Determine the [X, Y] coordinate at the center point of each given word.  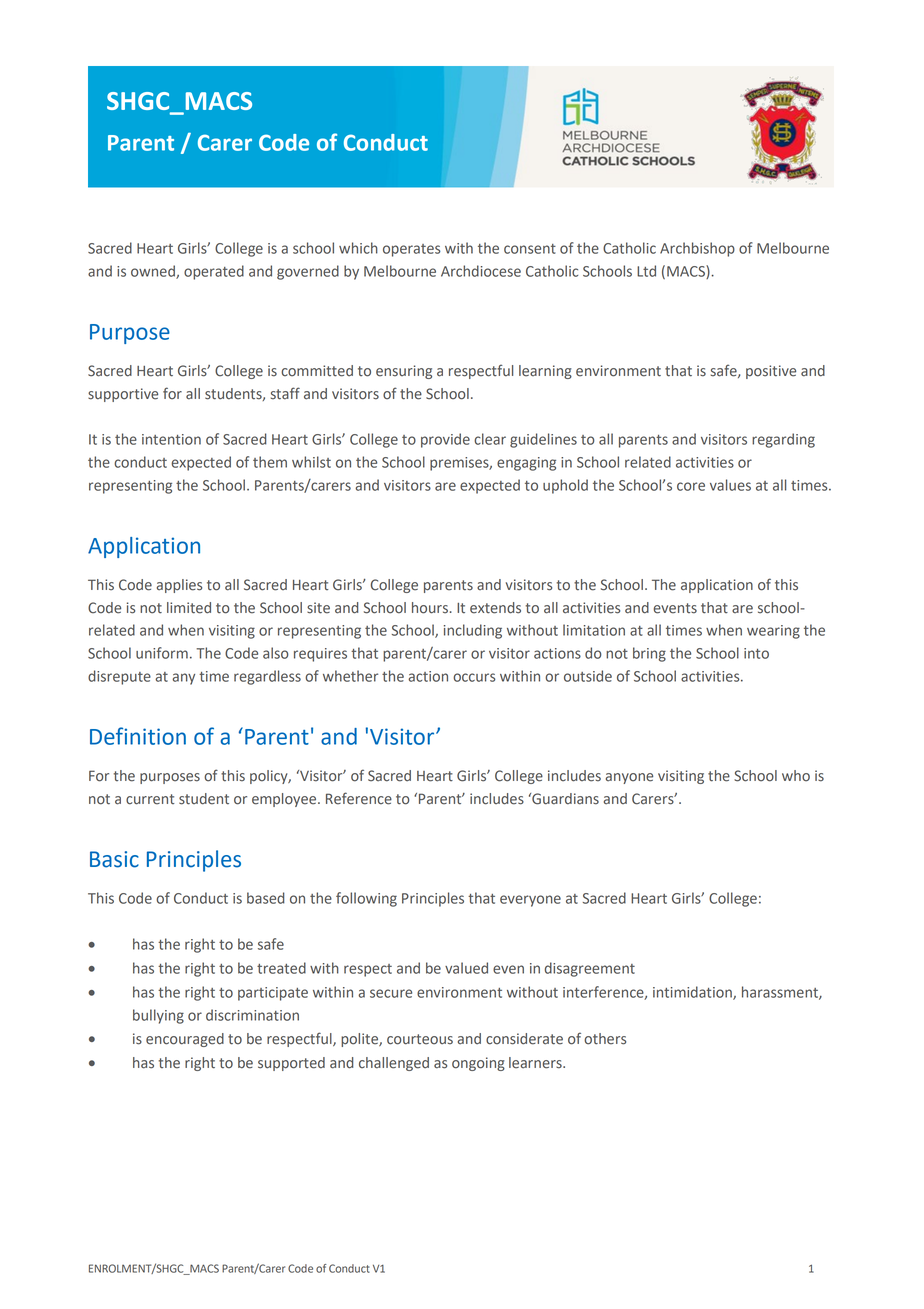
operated [214, 272]
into [756, 653]
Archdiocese [481, 271]
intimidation [693, 993]
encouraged [185, 1040]
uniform [162, 653]
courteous [420, 1039]
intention [171, 439]
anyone [629, 778]
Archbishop [697, 249]
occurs [474, 677]
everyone [530, 901]
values [730, 485]
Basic [114, 859]
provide [445, 440]
